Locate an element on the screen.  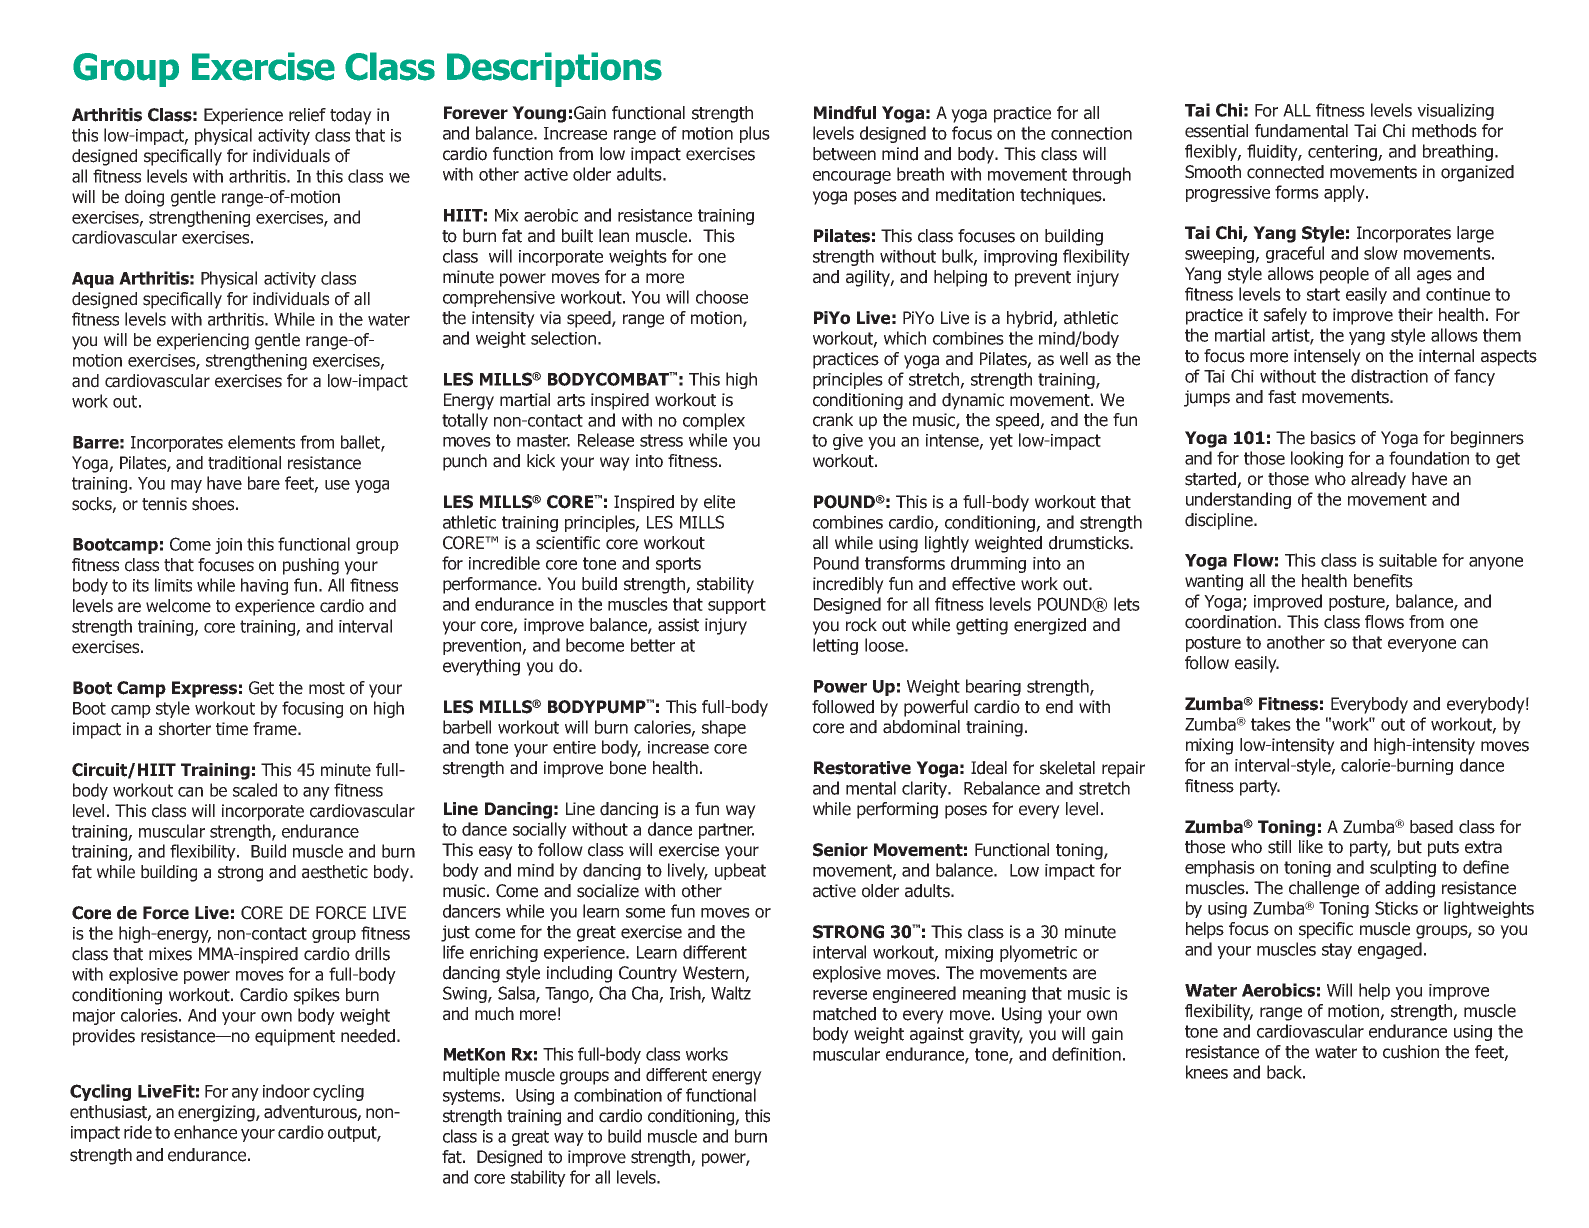
distraction is located at coordinates (1389, 376).
